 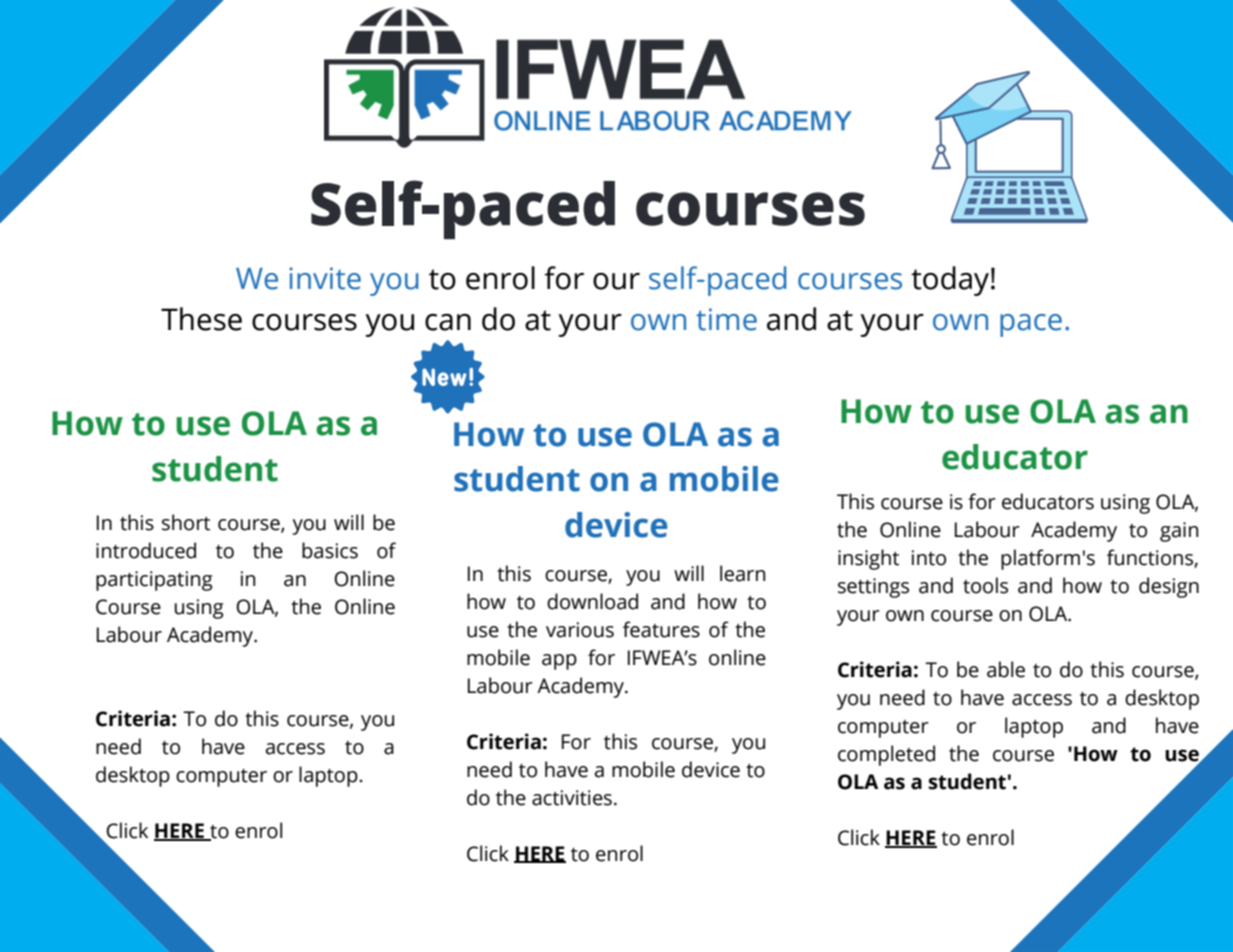 I want to click on basics, so click(x=330, y=550).
